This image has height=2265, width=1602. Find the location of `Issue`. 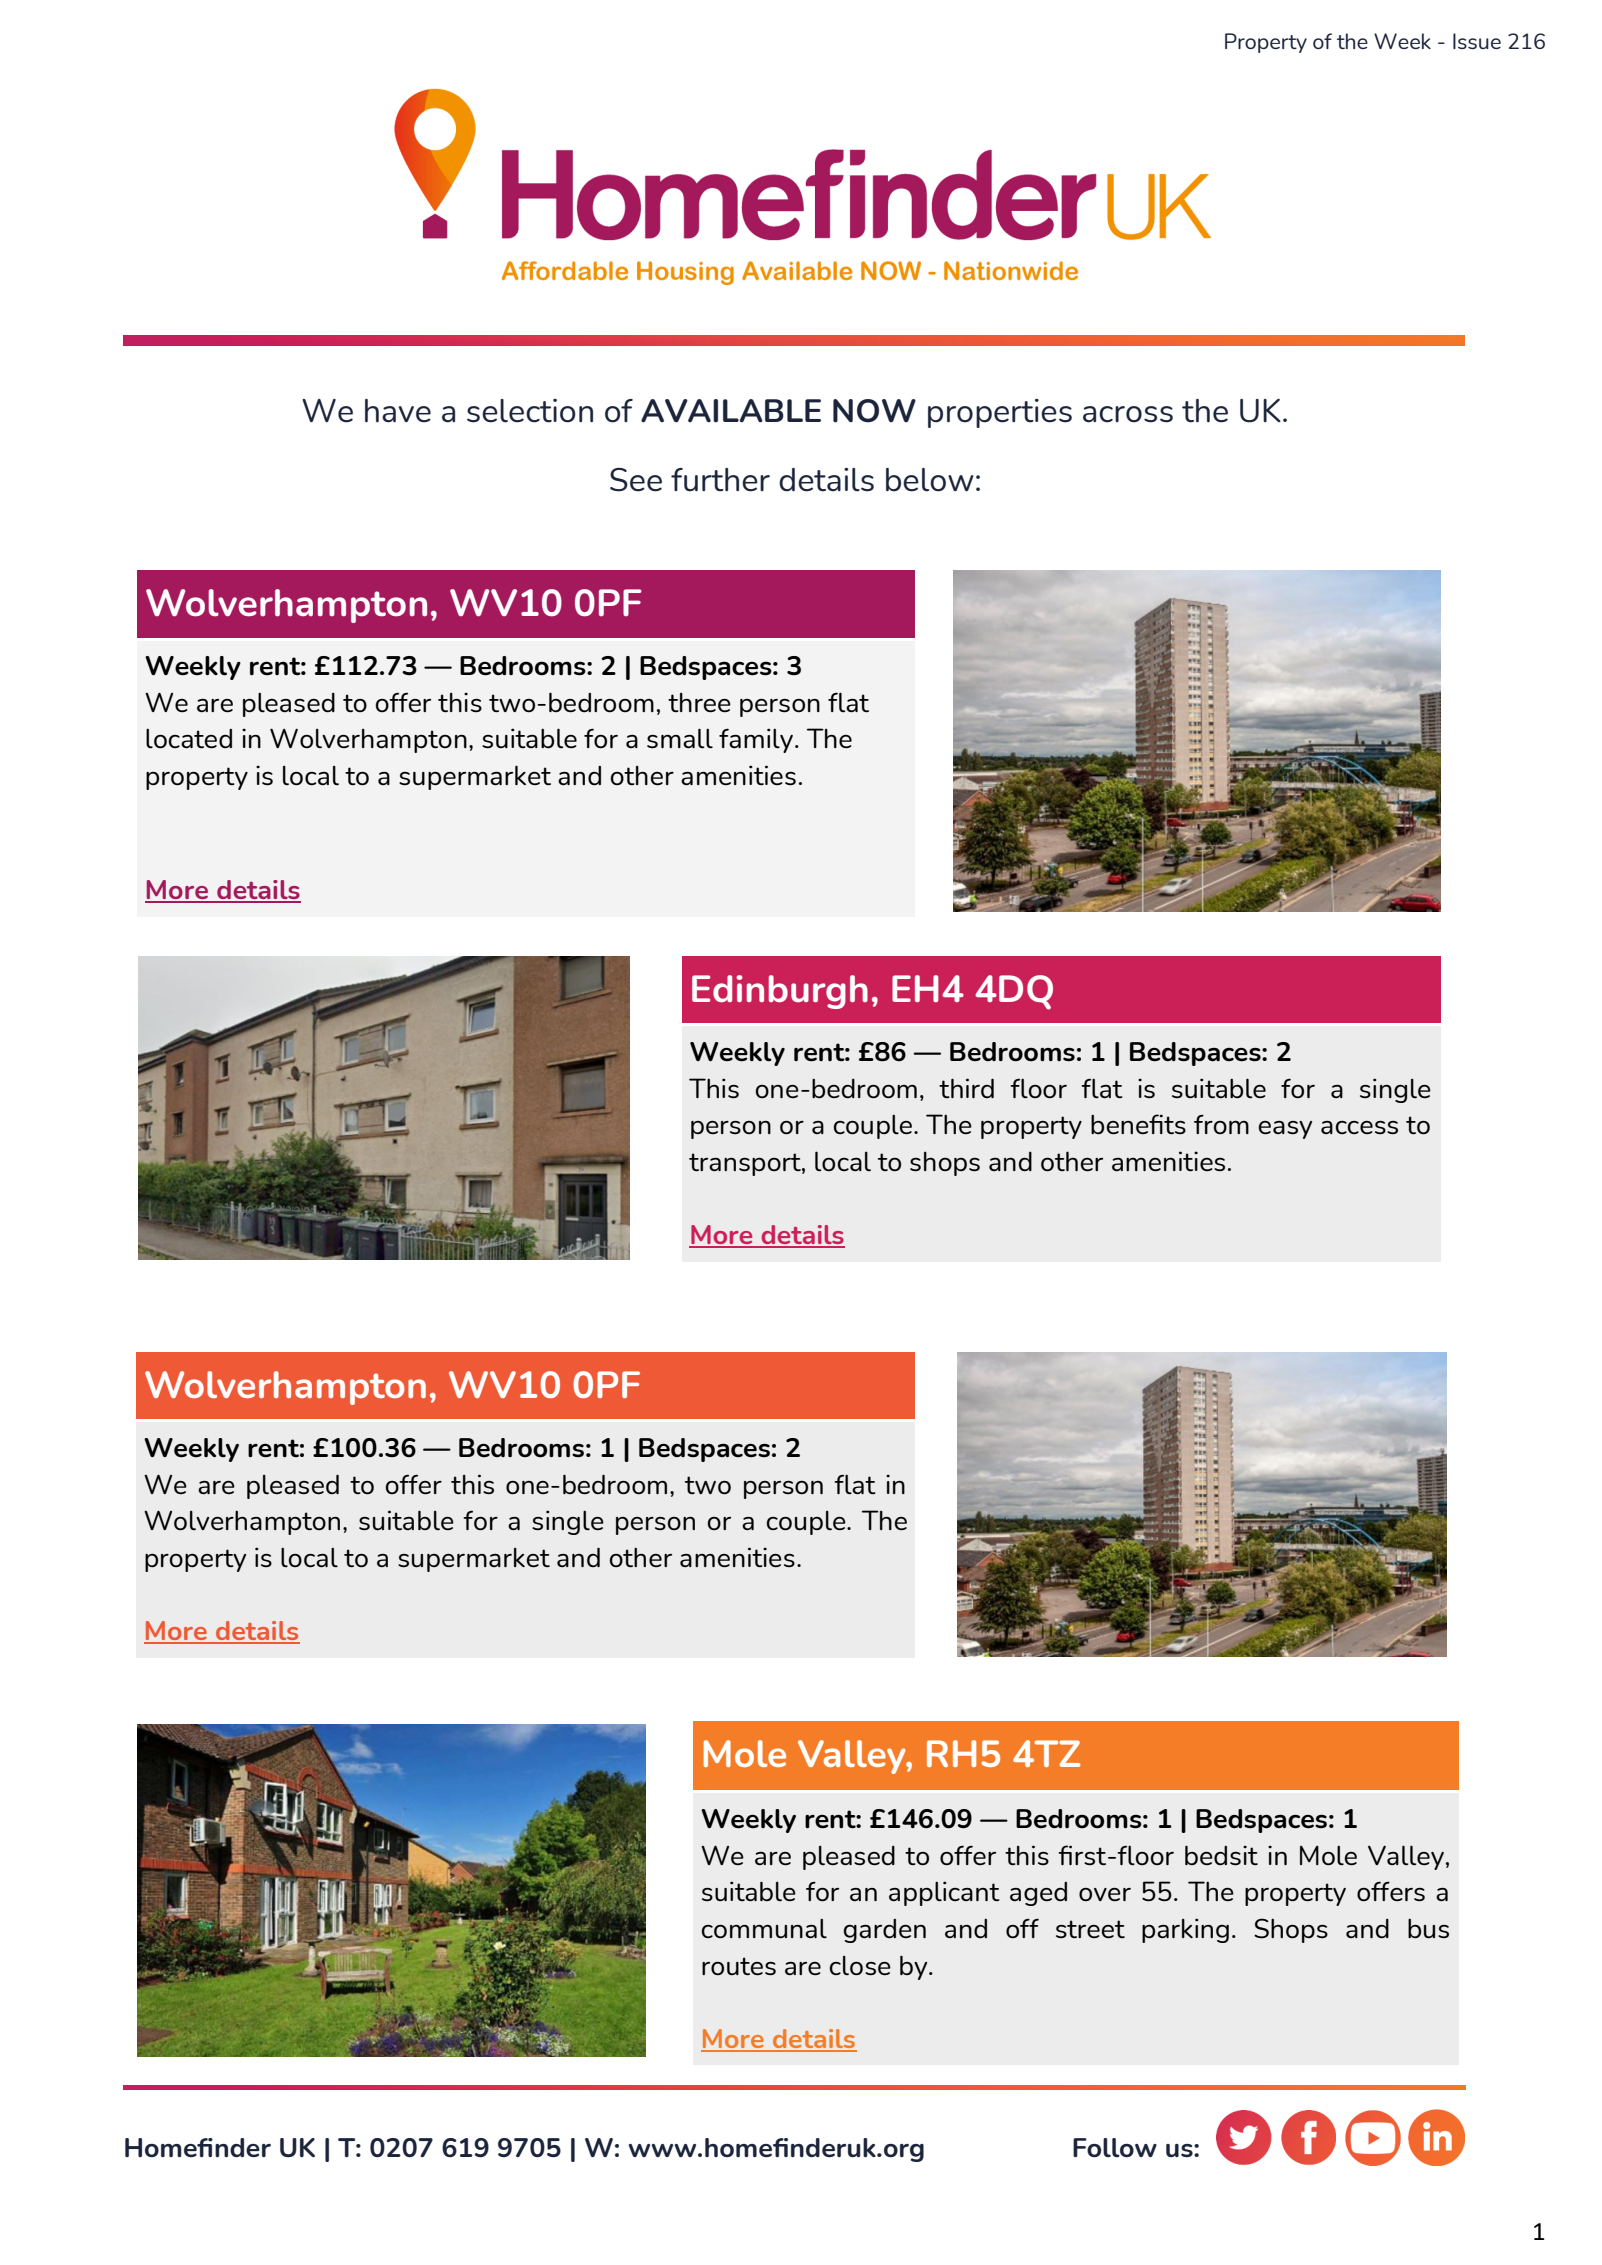

Issue is located at coordinates (1477, 41).
